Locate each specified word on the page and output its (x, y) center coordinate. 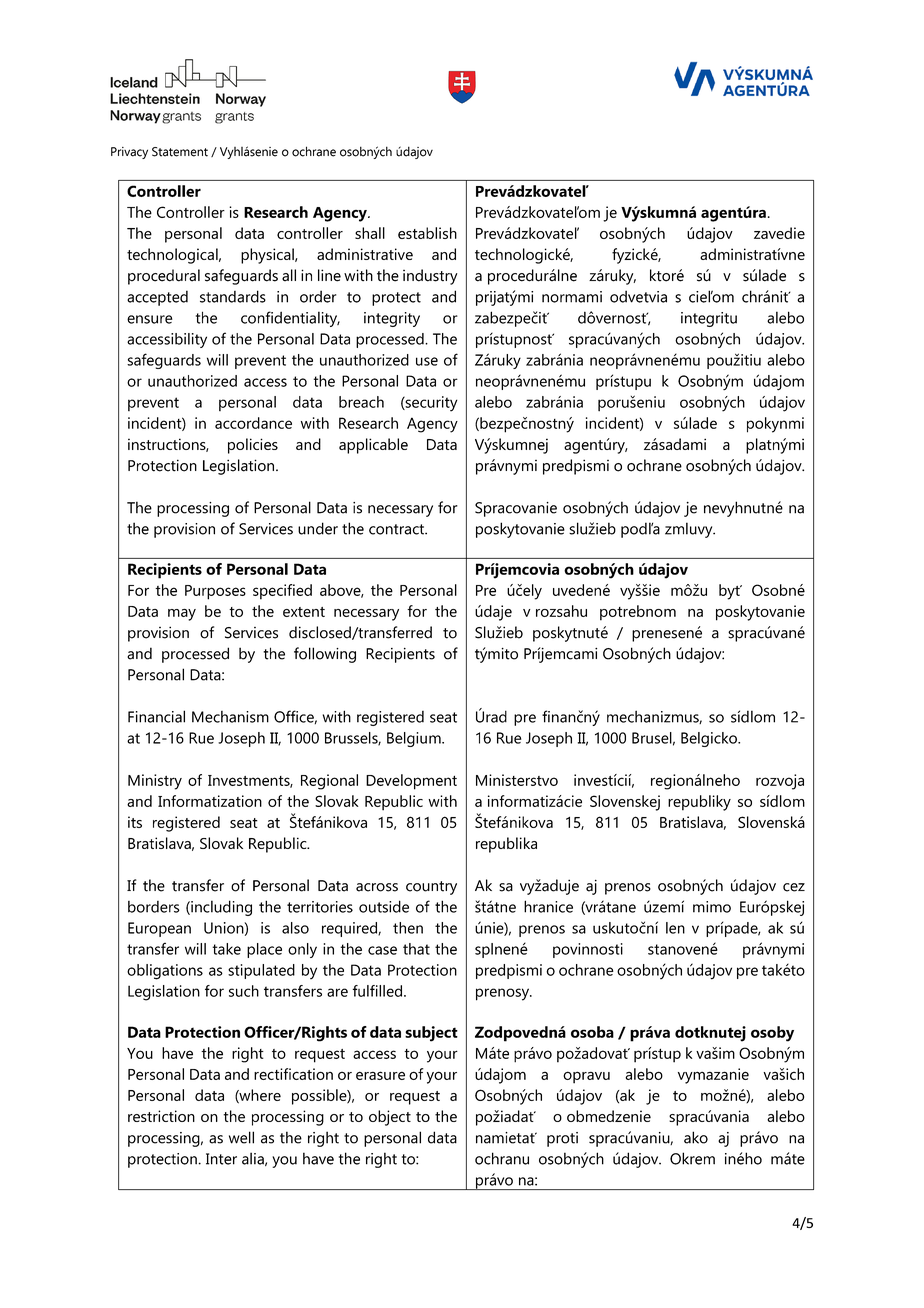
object (390, 1118)
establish (427, 233)
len (675, 928)
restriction (161, 1116)
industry (430, 277)
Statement (180, 152)
